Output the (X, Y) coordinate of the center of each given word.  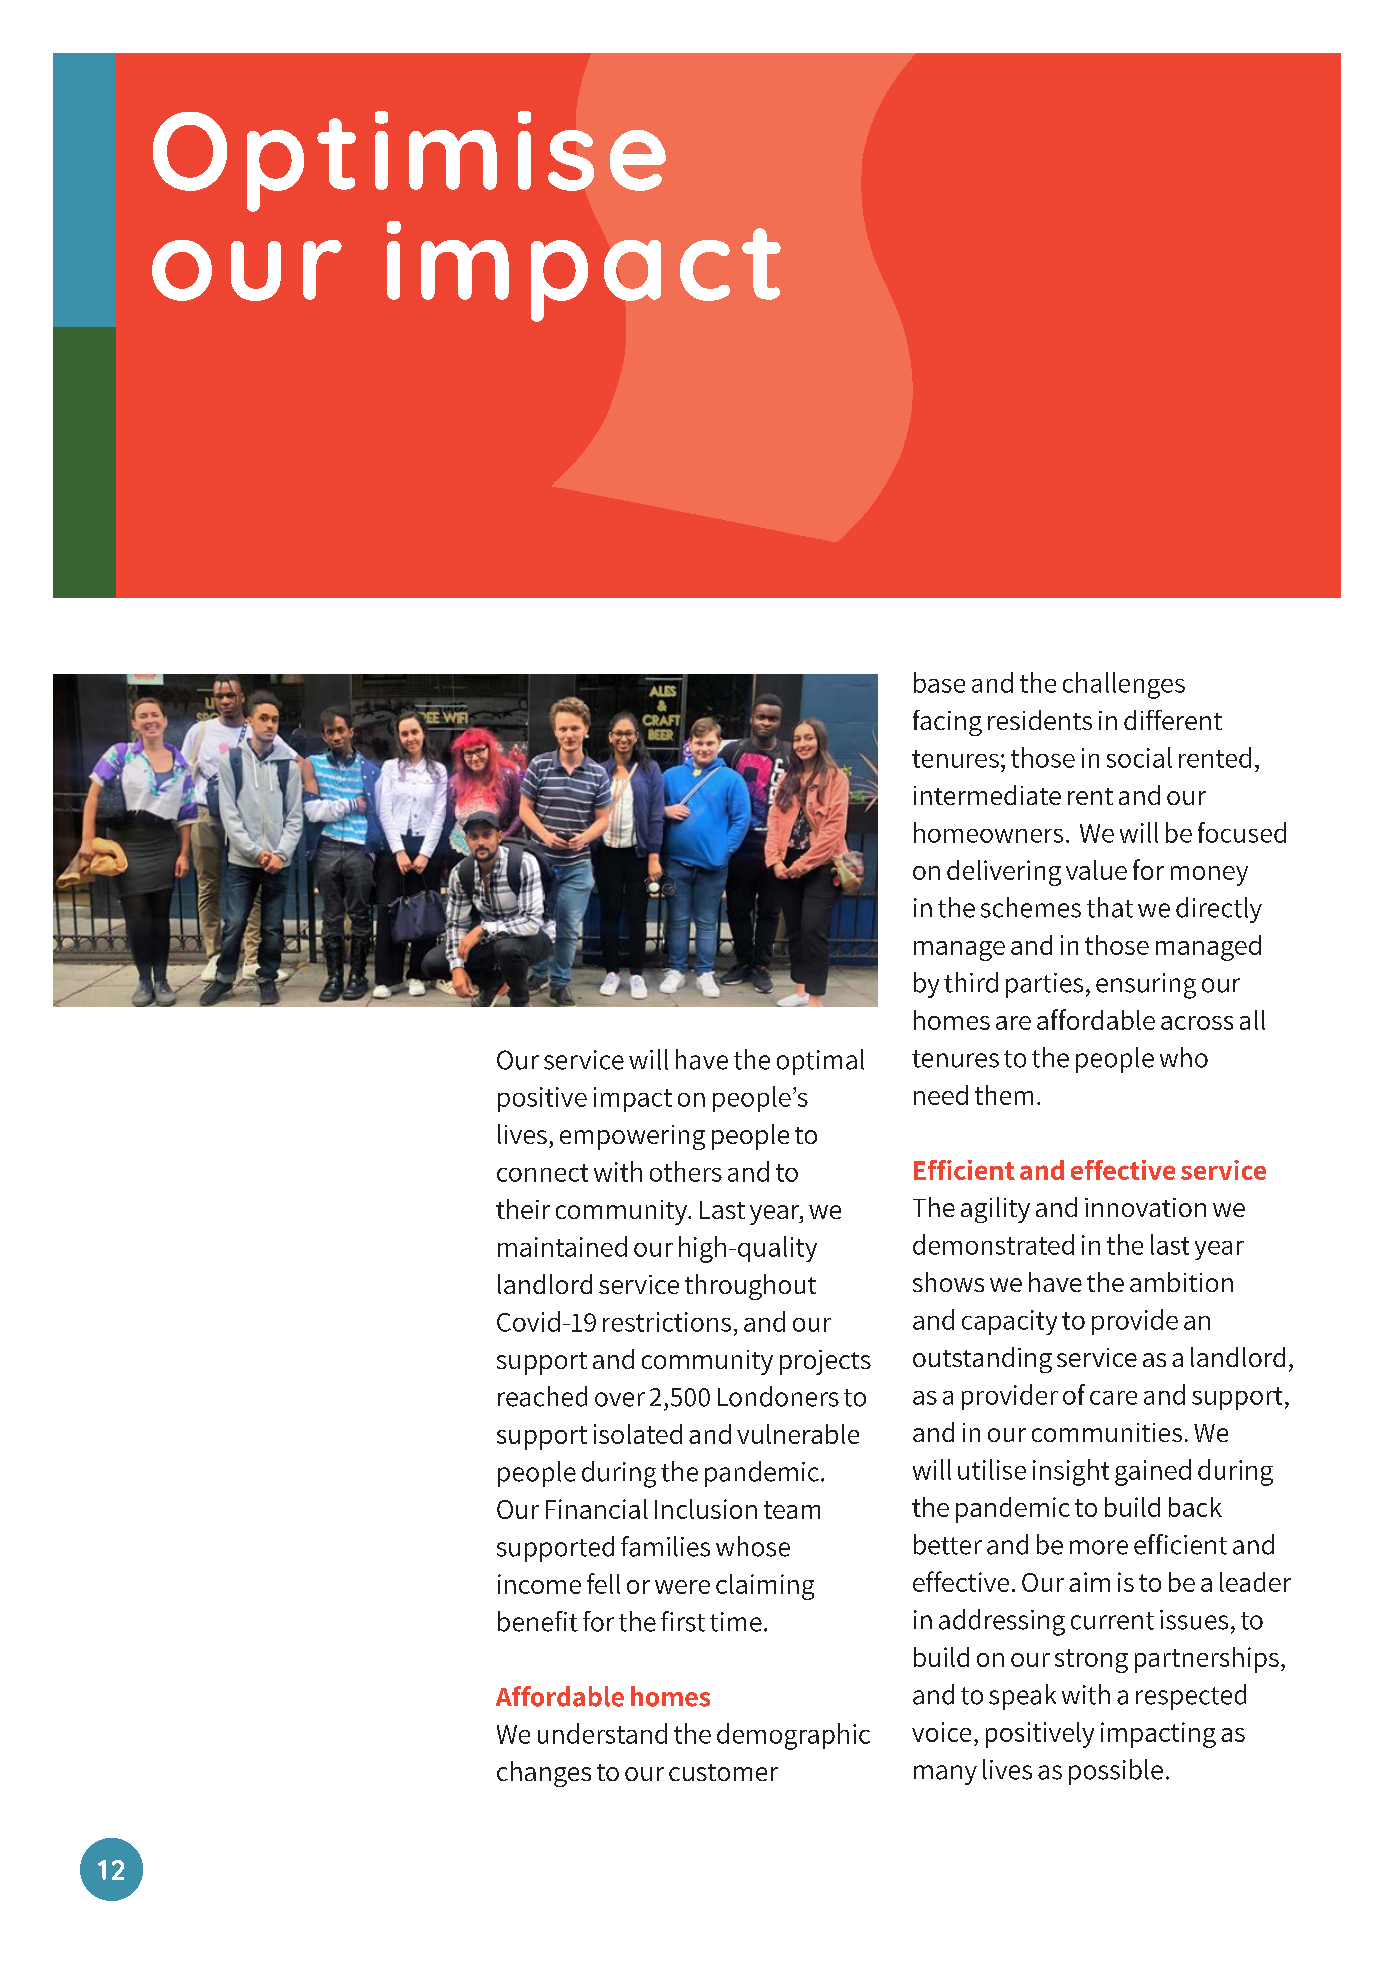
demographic (793, 1736)
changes (544, 1774)
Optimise (409, 161)
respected (1191, 1697)
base (939, 682)
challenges (1124, 685)
